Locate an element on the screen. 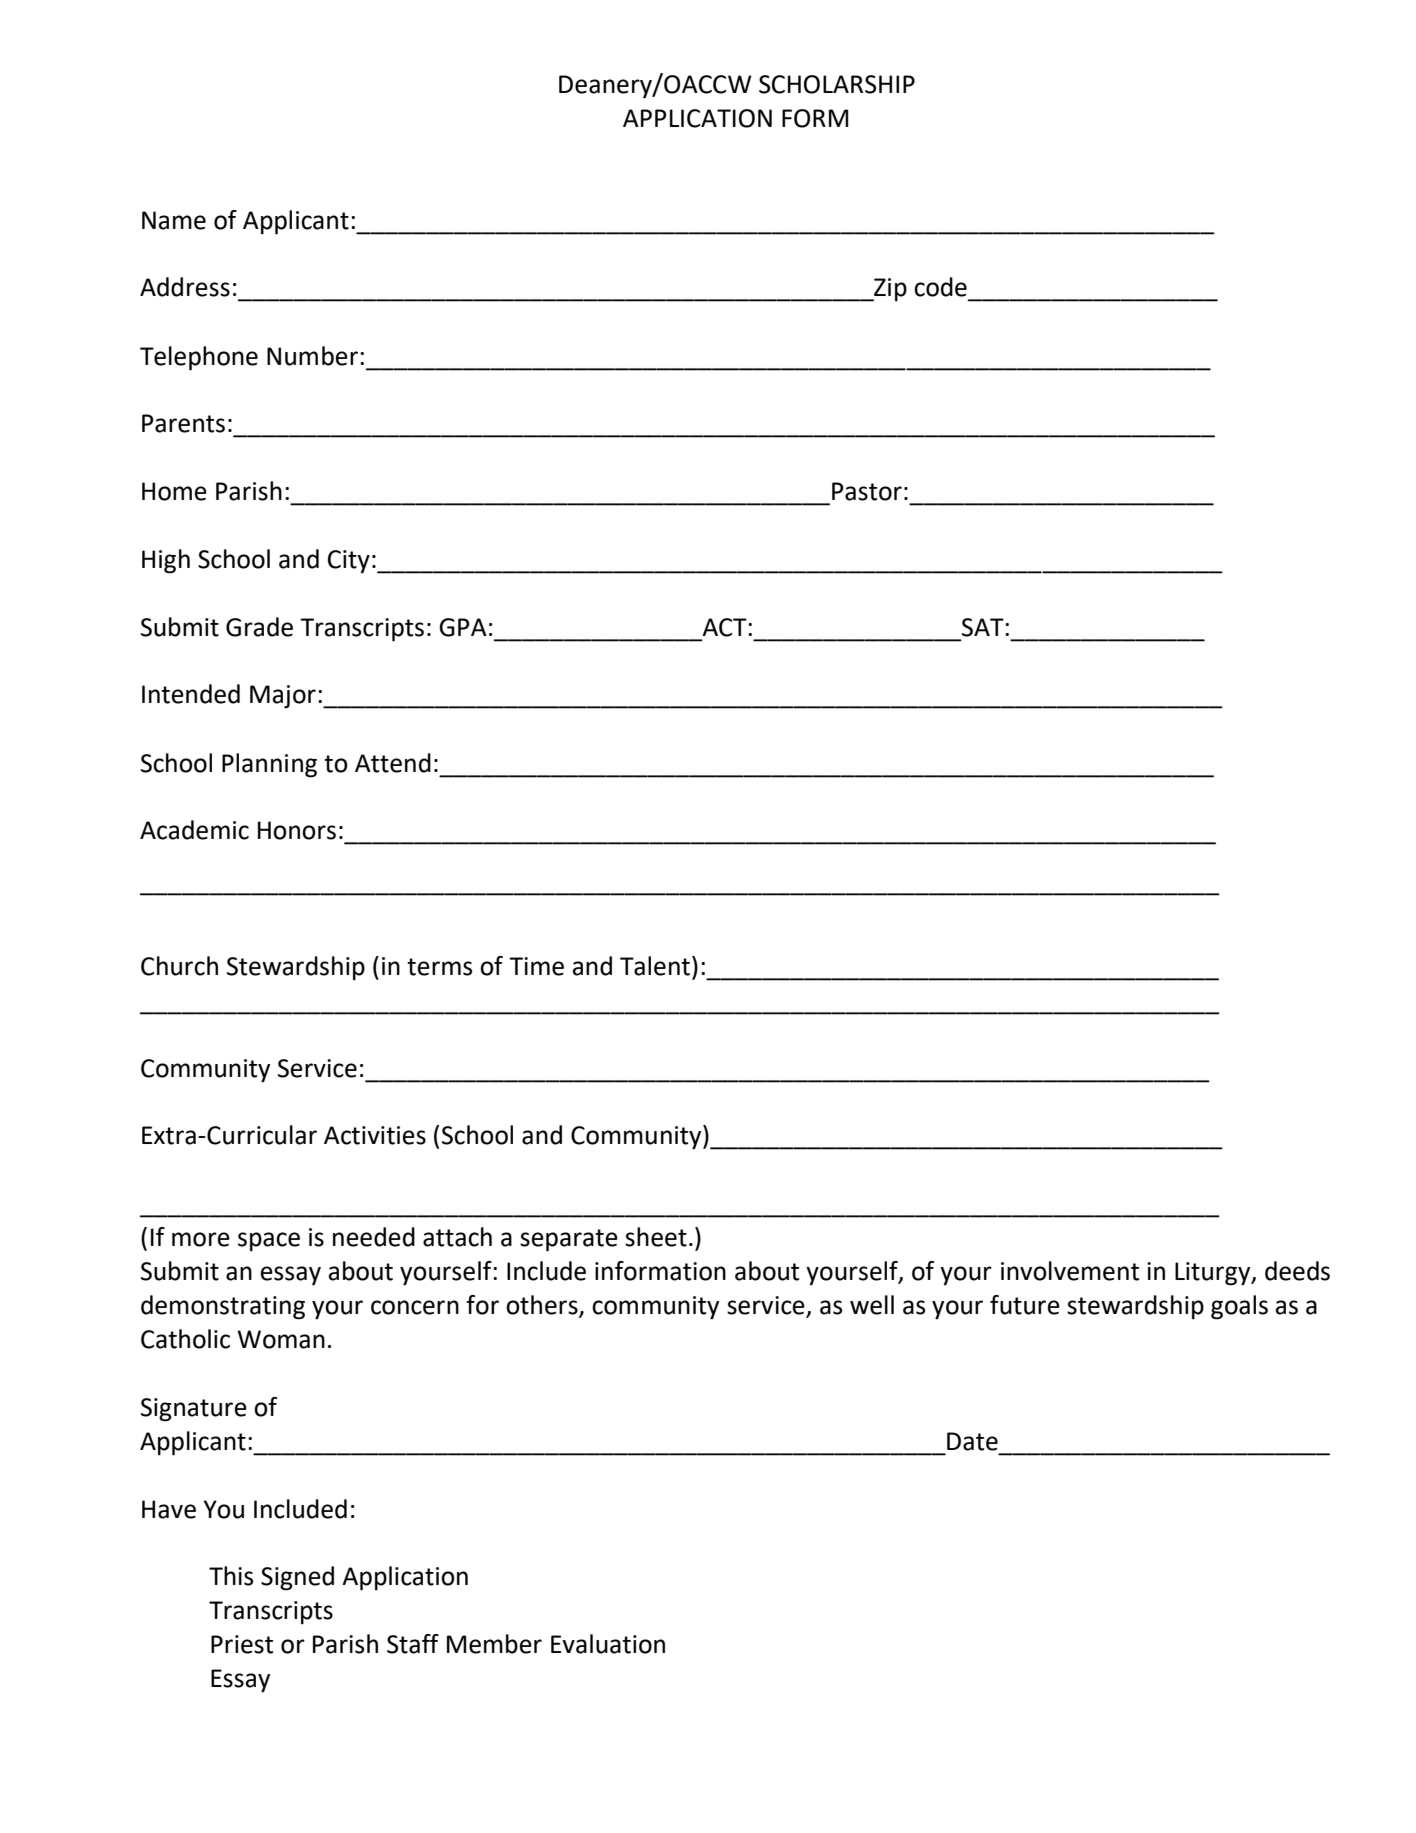  Grade is located at coordinates (259, 627).
